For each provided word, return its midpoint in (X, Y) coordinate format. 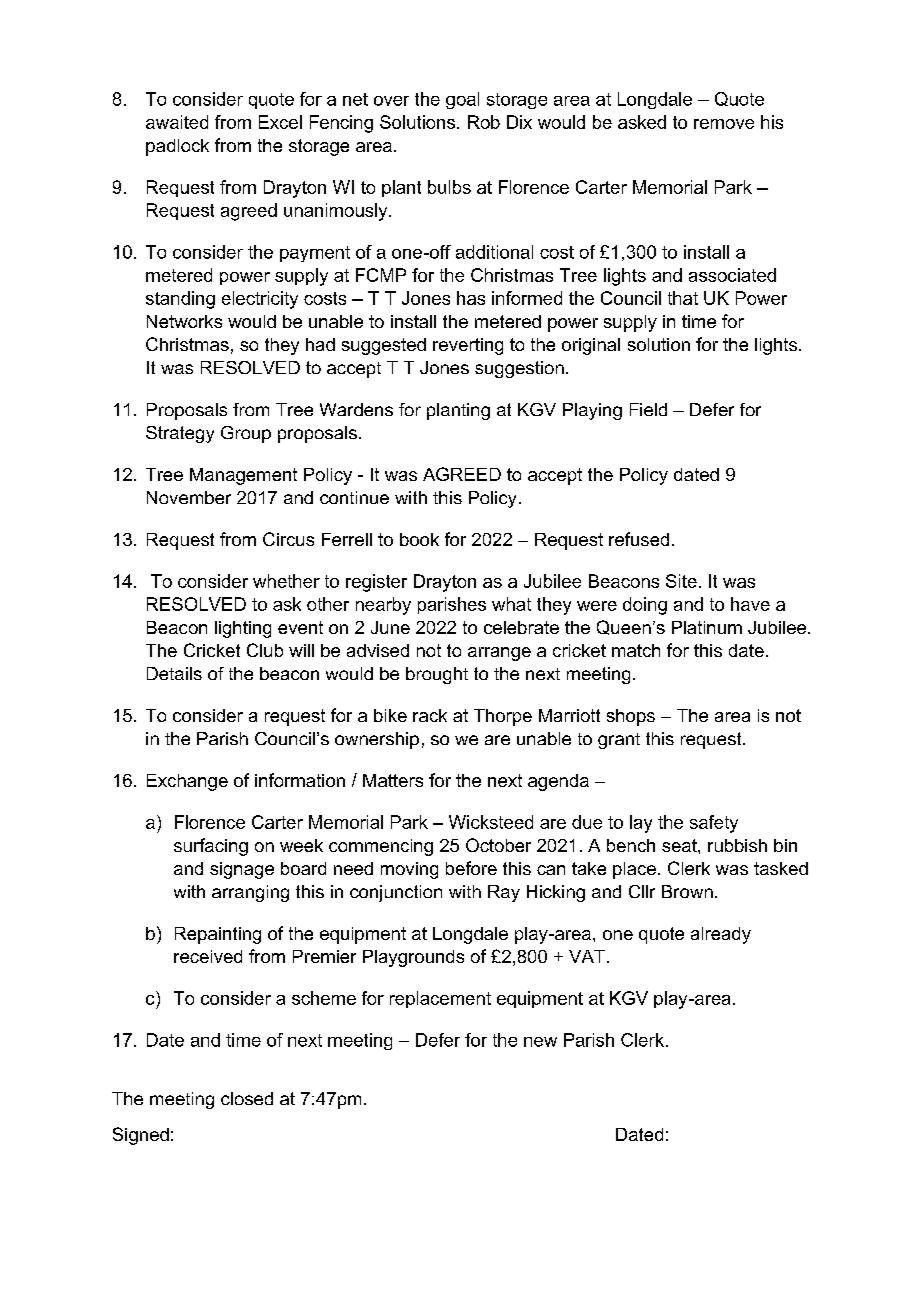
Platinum (707, 627)
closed (247, 1098)
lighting (243, 629)
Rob (484, 122)
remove (724, 124)
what (511, 604)
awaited (177, 122)
